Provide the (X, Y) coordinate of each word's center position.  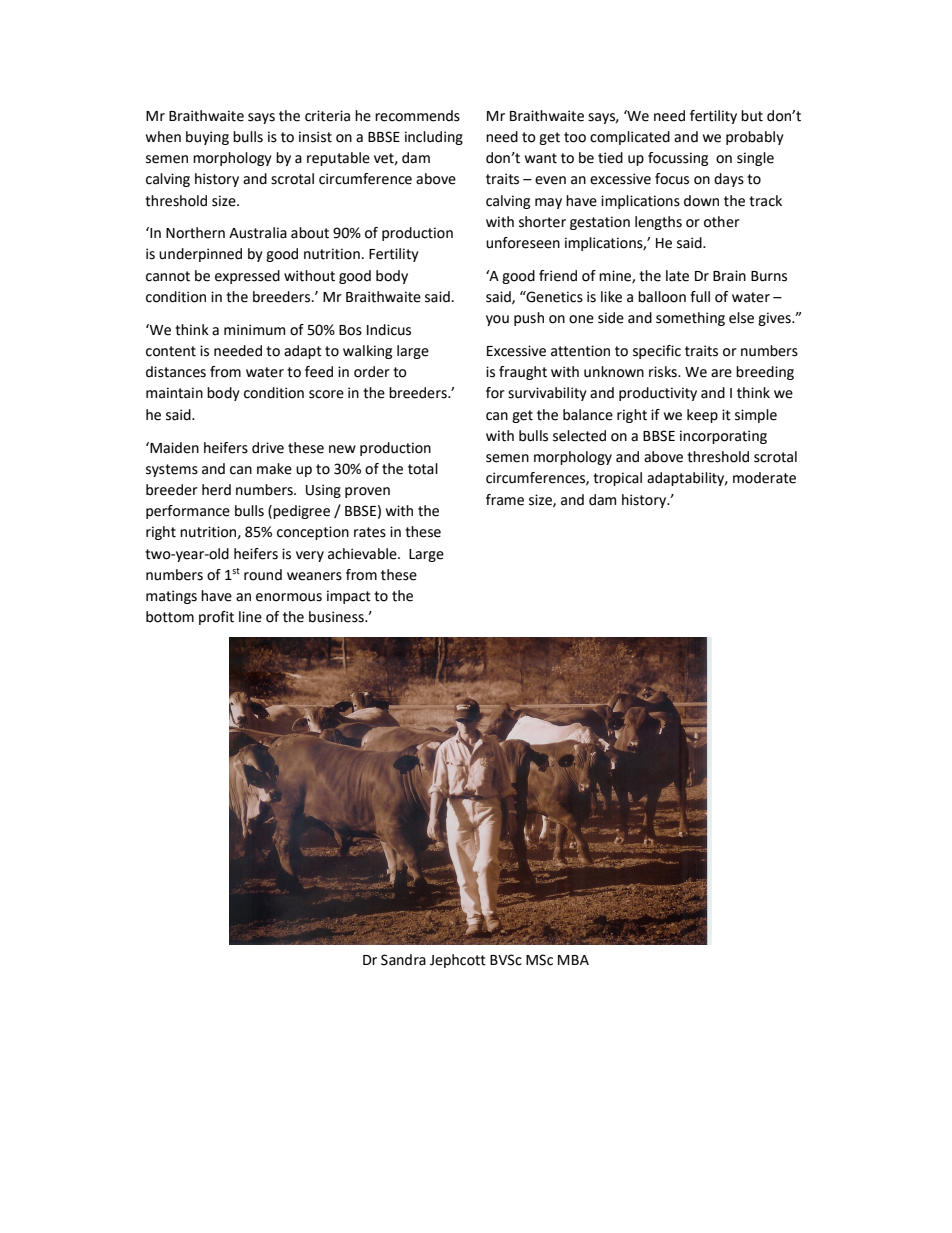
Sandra (403, 960)
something (690, 319)
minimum (254, 330)
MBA (573, 960)
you (497, 320)
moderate (764, 478)
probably (755, 138)
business (337, 617)
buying (207, 138)
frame (505, 500)
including (434, 138)
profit (216, 618)
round (263, 575)
